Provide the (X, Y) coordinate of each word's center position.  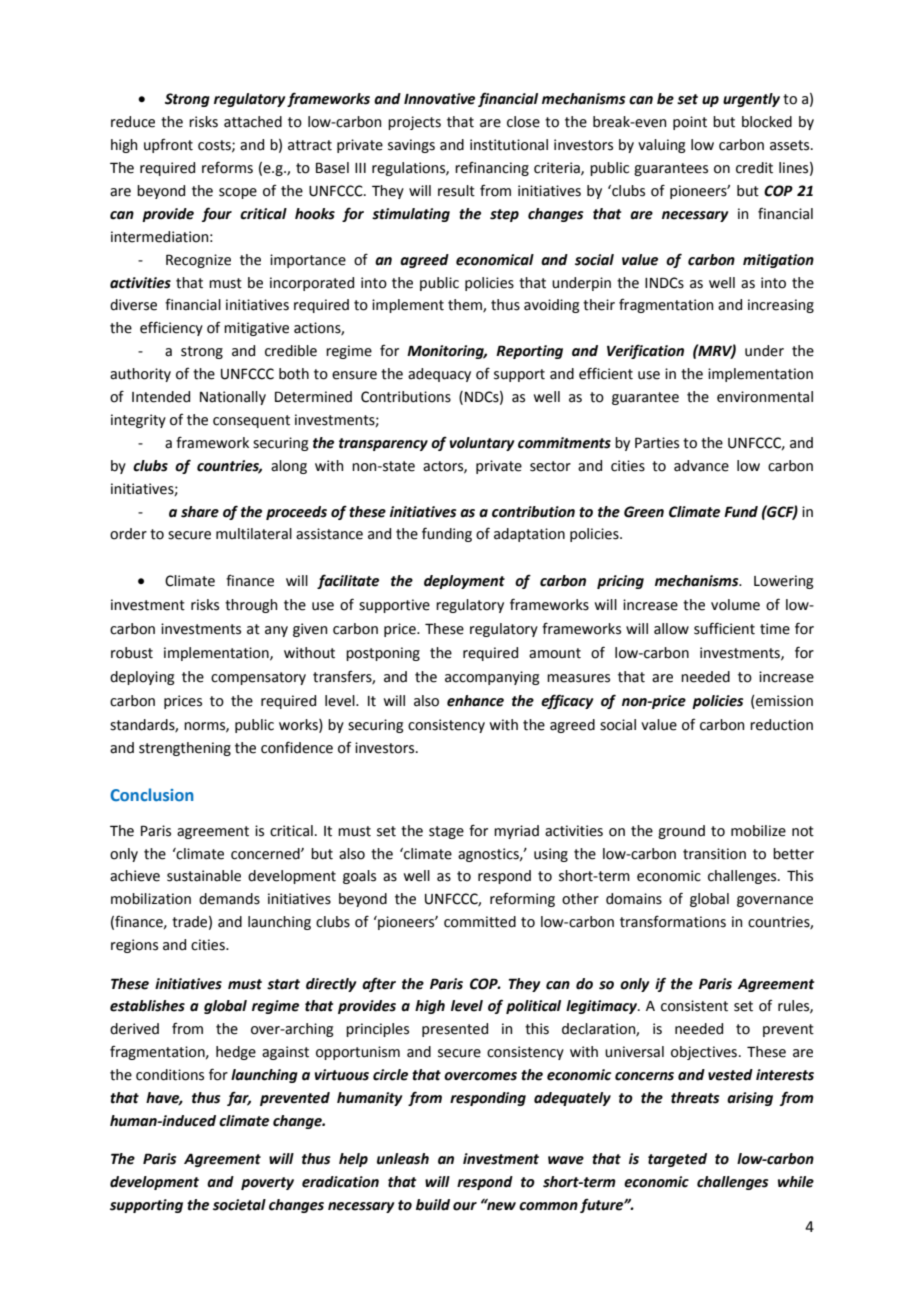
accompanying (492, 678)
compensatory (258, 678)
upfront (168, 146)
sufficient (724, 628)
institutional (509, 145)
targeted (677, 1160)
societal (239, 1205)
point (690, 123)
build (433, 1205)
